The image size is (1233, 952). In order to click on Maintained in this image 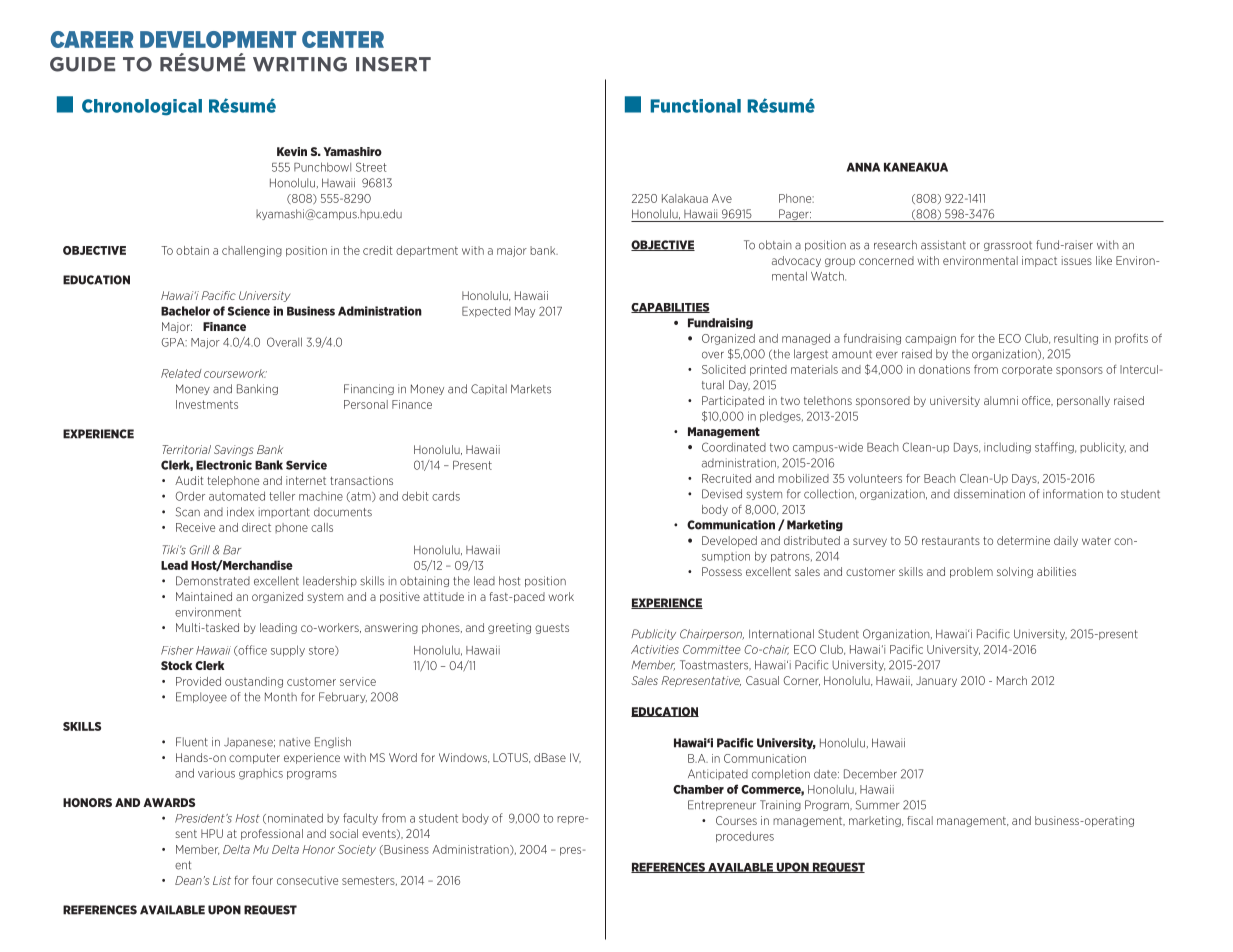, I will do `click(204, 596)`.
